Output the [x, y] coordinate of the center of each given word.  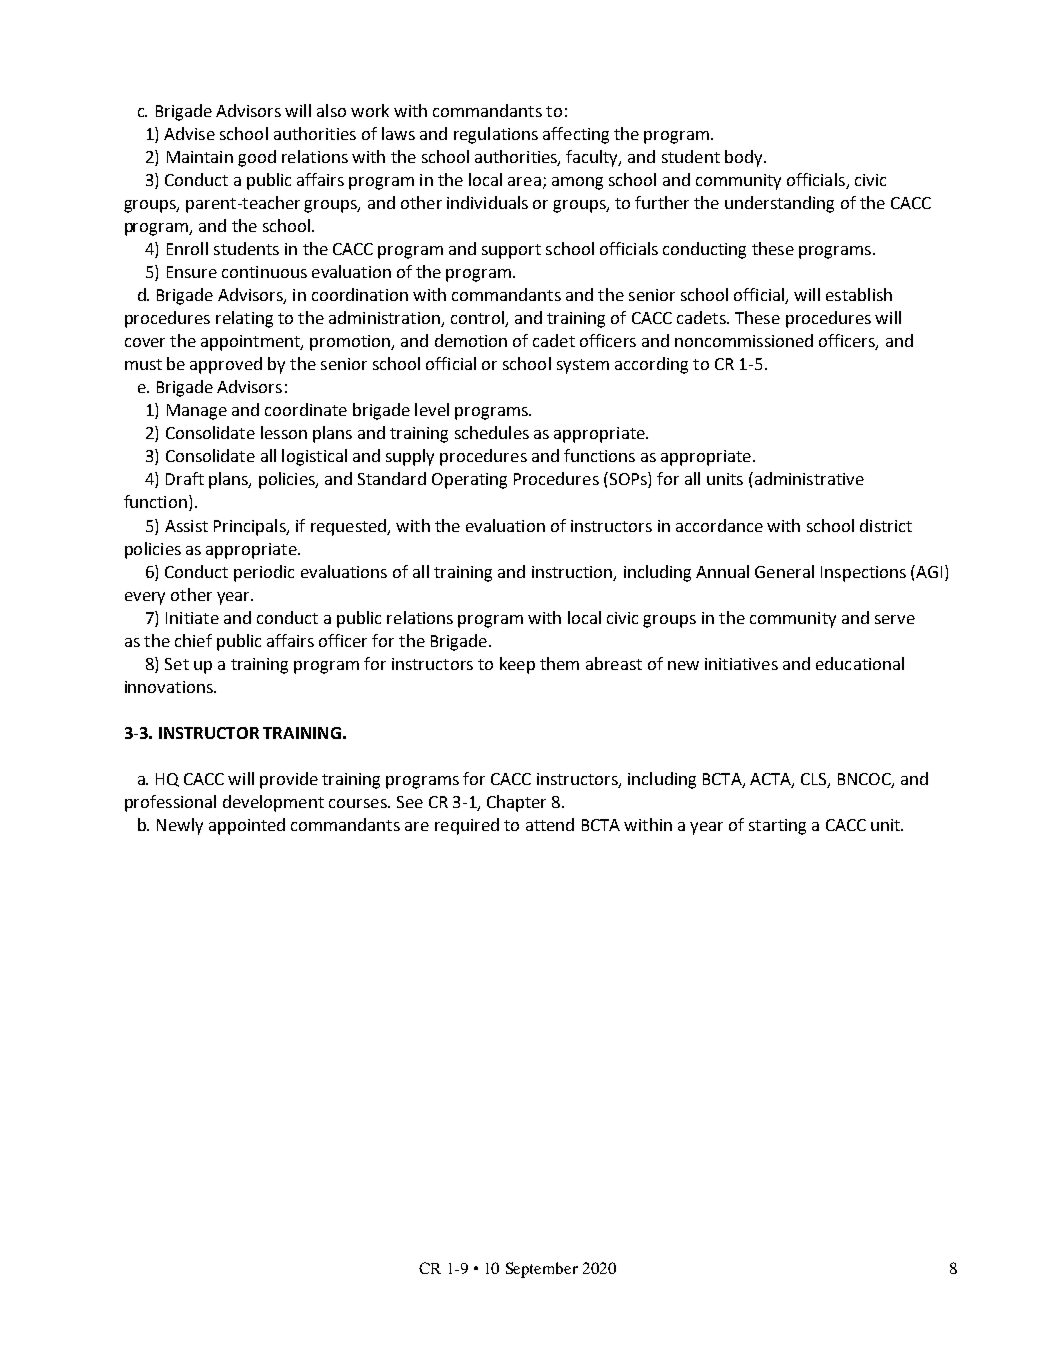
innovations [170, 687]
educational [860, 663]
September [542, 1270]
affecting [576, 135]
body [745, 158]
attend [550, 824]
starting [777, 827]
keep [517, 665]
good [257, 158]
